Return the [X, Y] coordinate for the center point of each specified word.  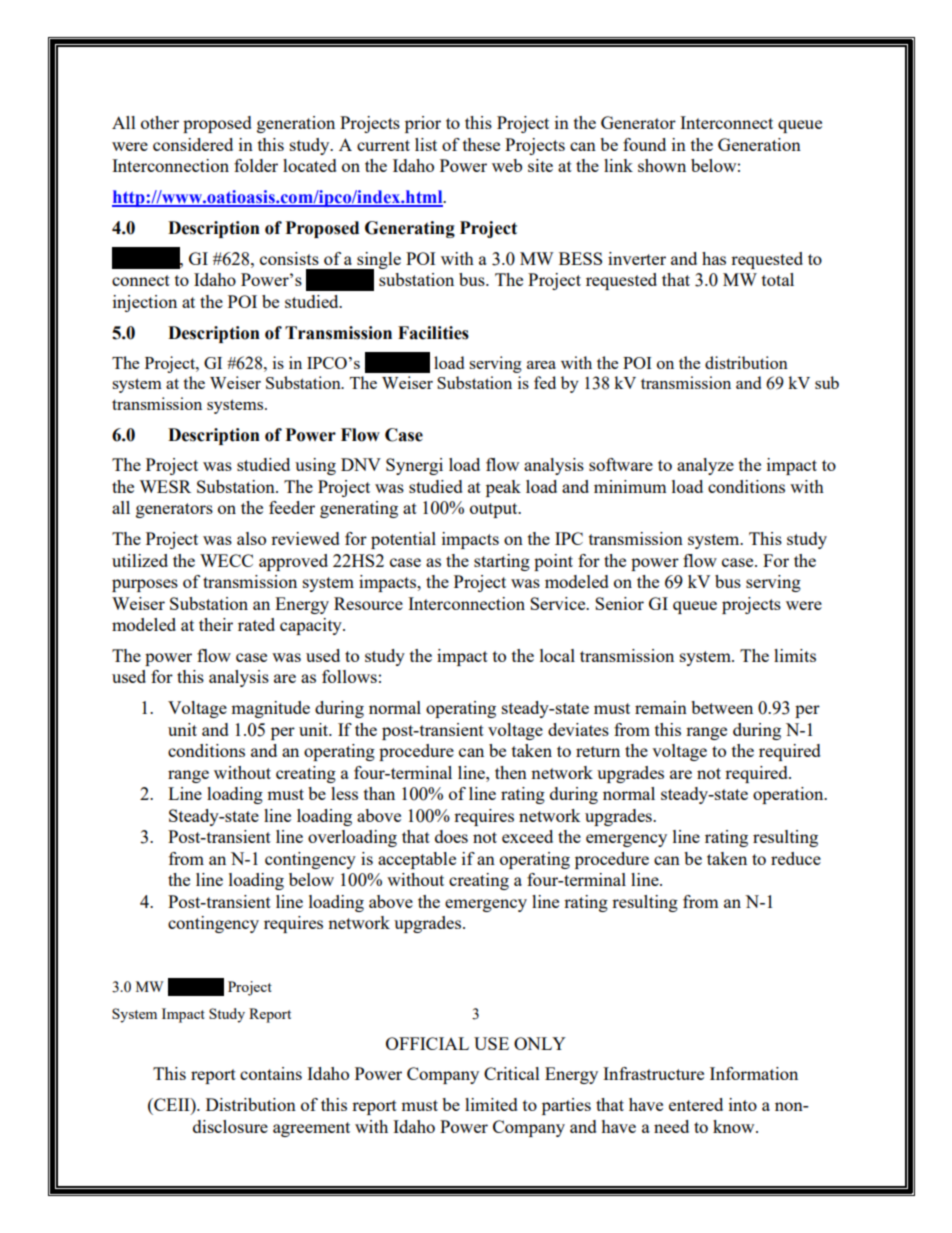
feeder [292, 507]
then [511, 772]
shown [662, 165]
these [481, 144]
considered [193, 144]
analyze [705, 466]
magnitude [270, 709]
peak [503, 488]
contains [271, 1073]
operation [789, 795]
